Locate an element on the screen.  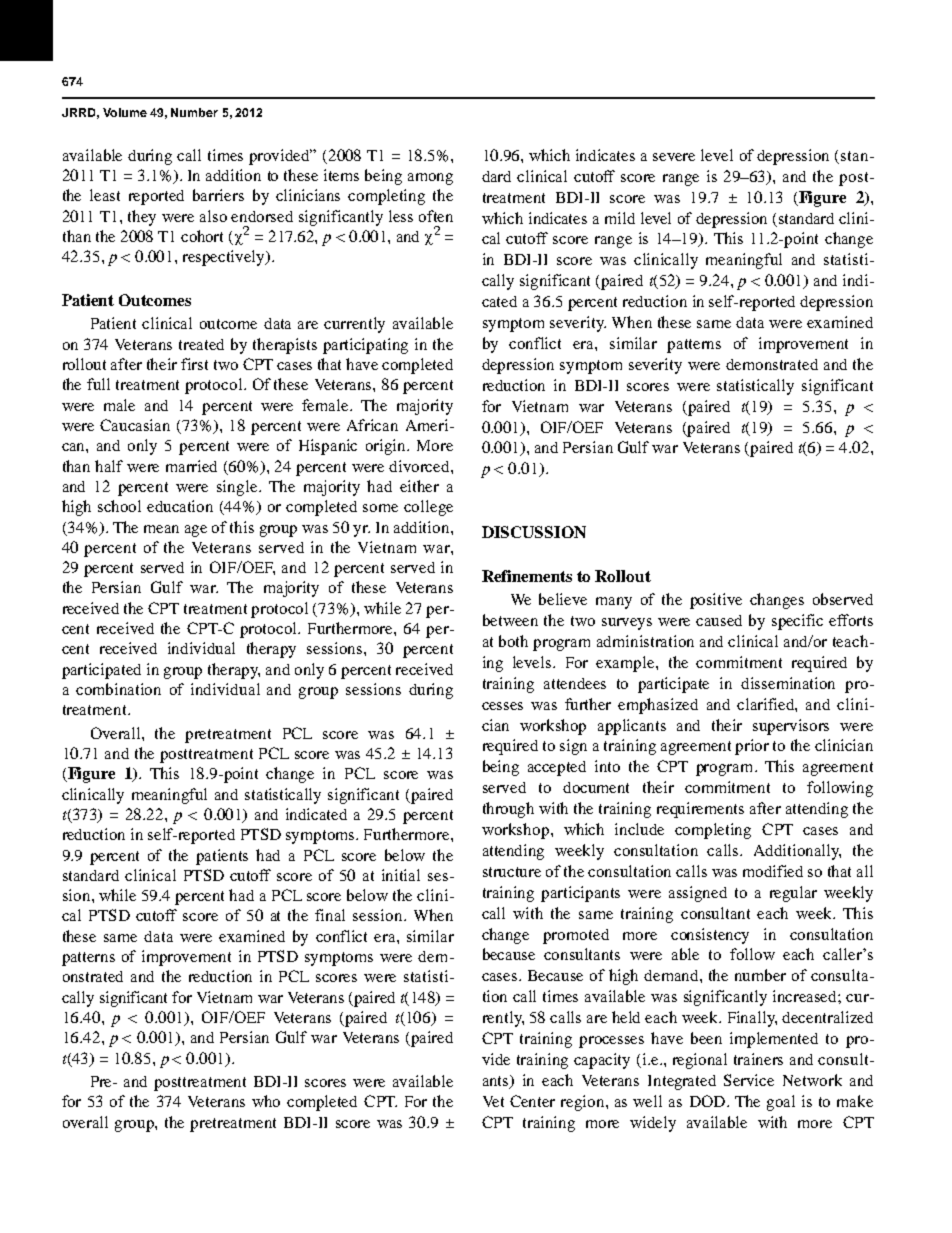
among is located at coordinates (430, 179).
